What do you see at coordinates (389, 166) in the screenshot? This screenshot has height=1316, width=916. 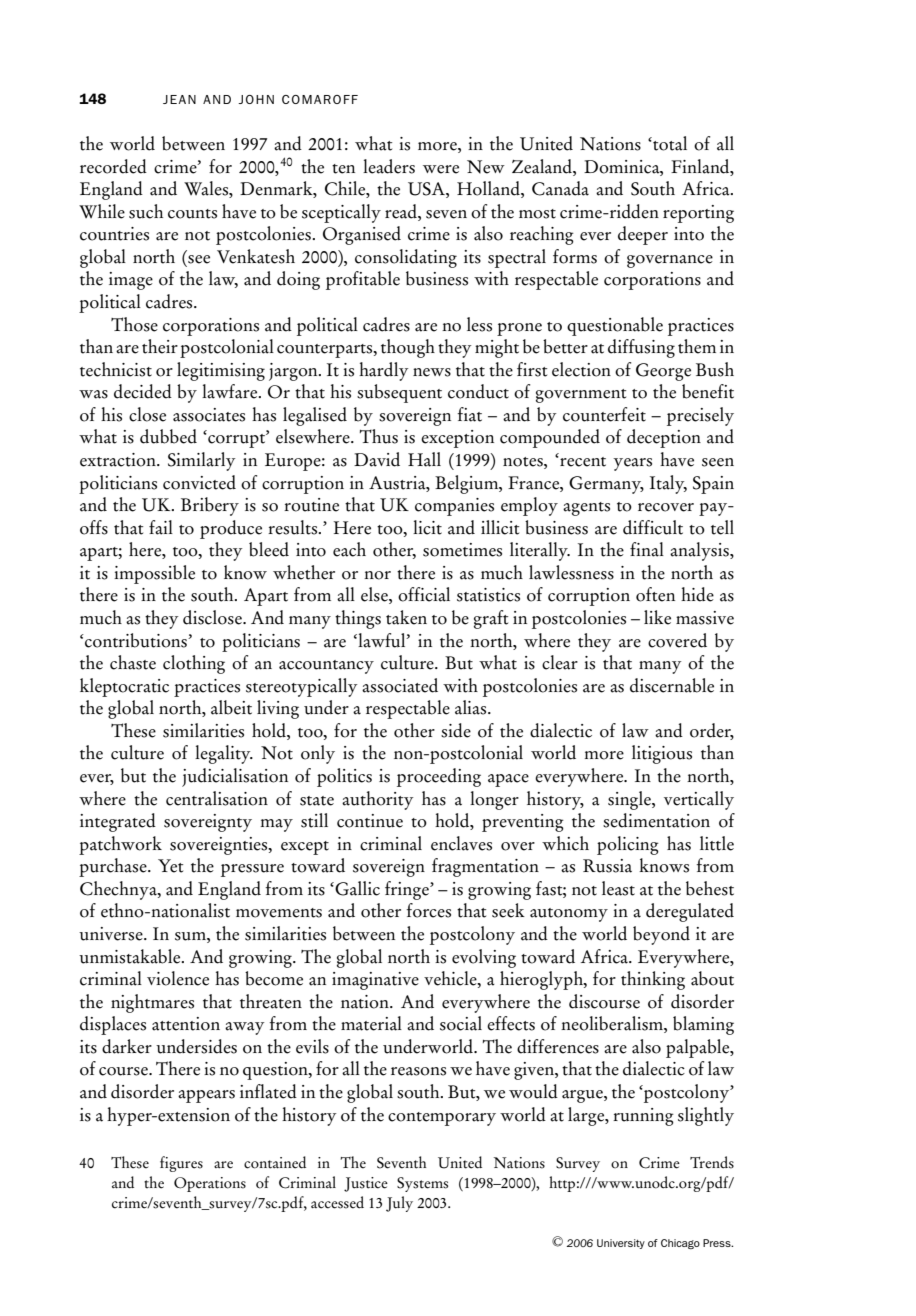 I see `leaders` at bounding box center [389, 166].
